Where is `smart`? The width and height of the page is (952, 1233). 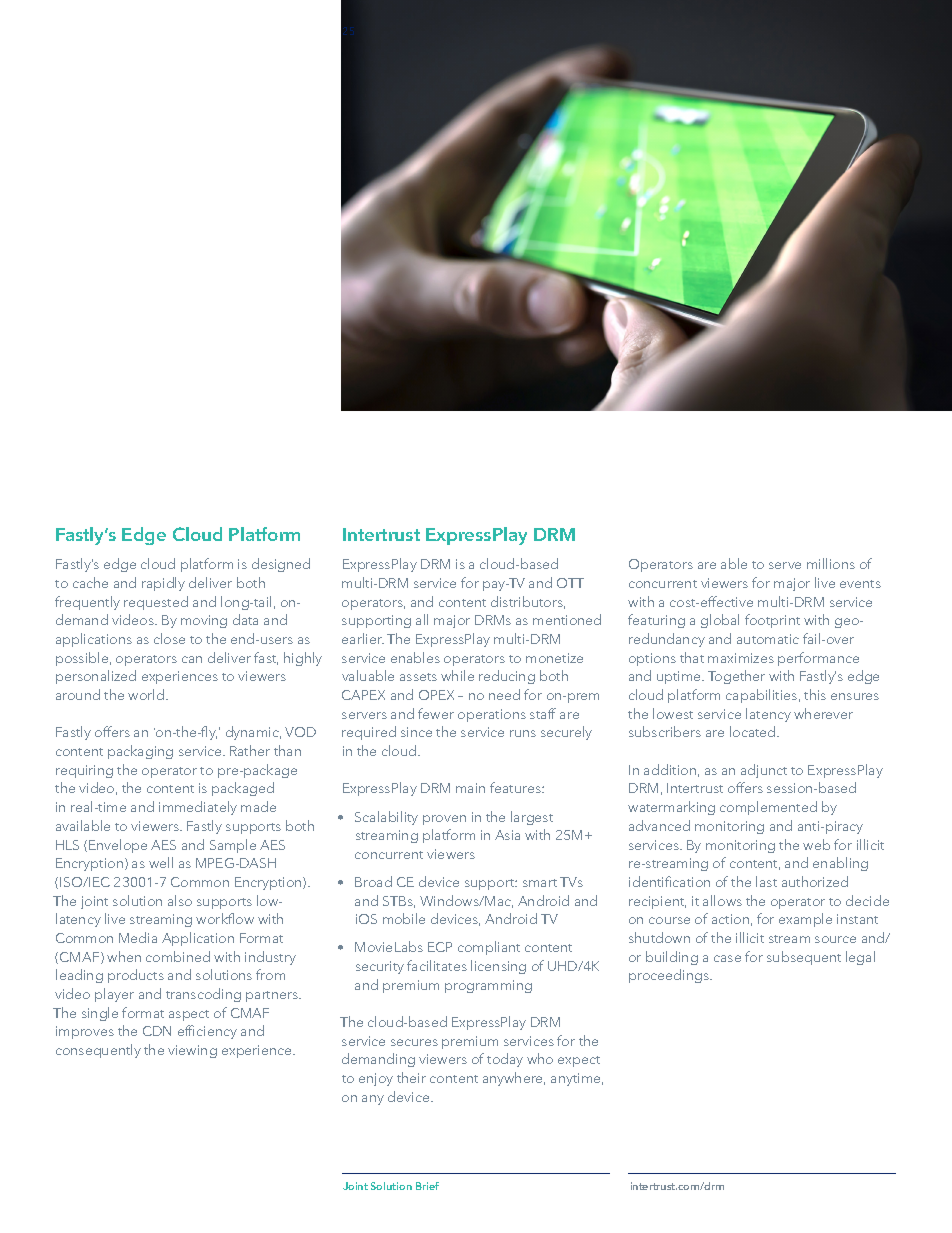
smart is located at coordinates (540, 883).
